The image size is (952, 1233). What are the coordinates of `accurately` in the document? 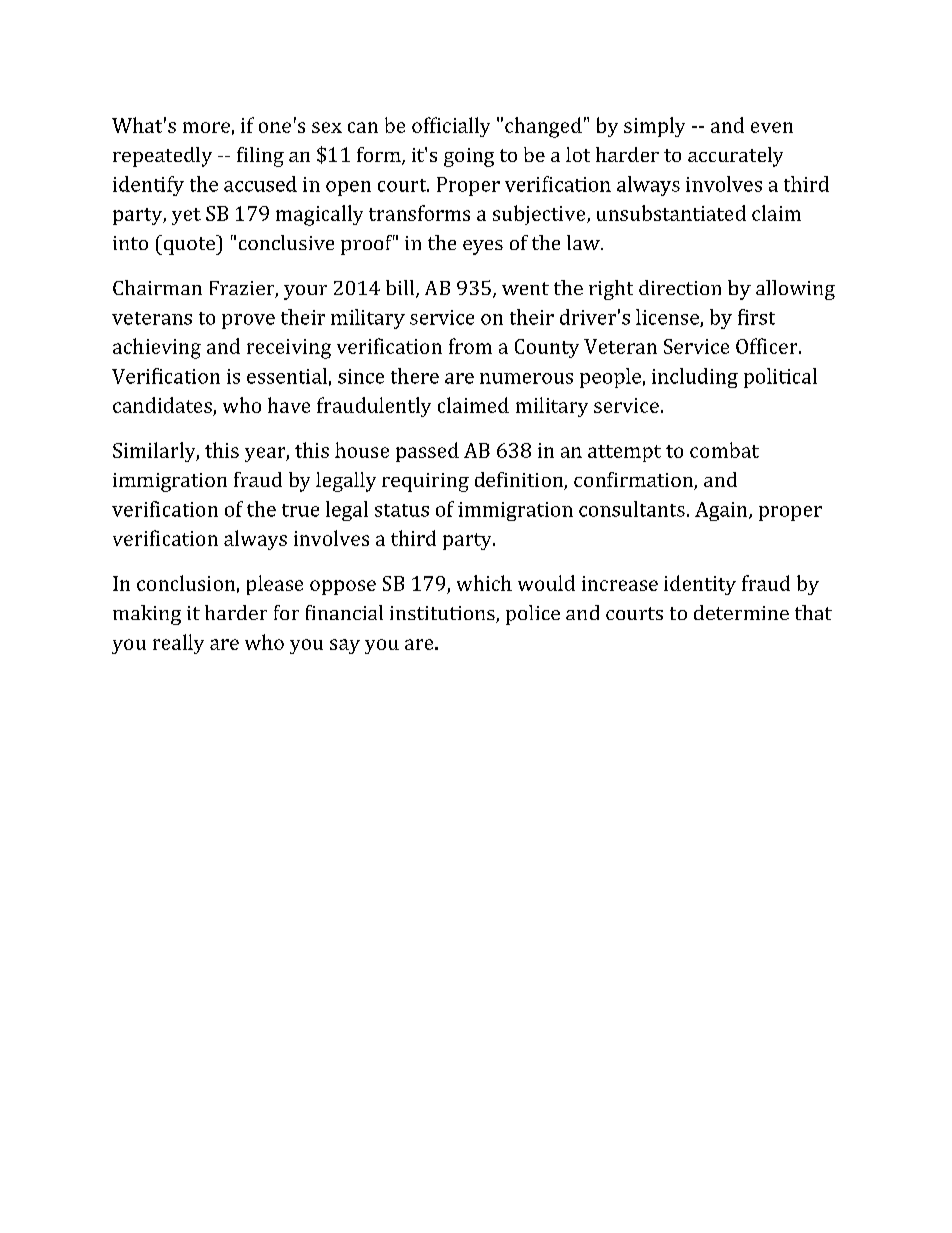 It's located at (735, 157).
